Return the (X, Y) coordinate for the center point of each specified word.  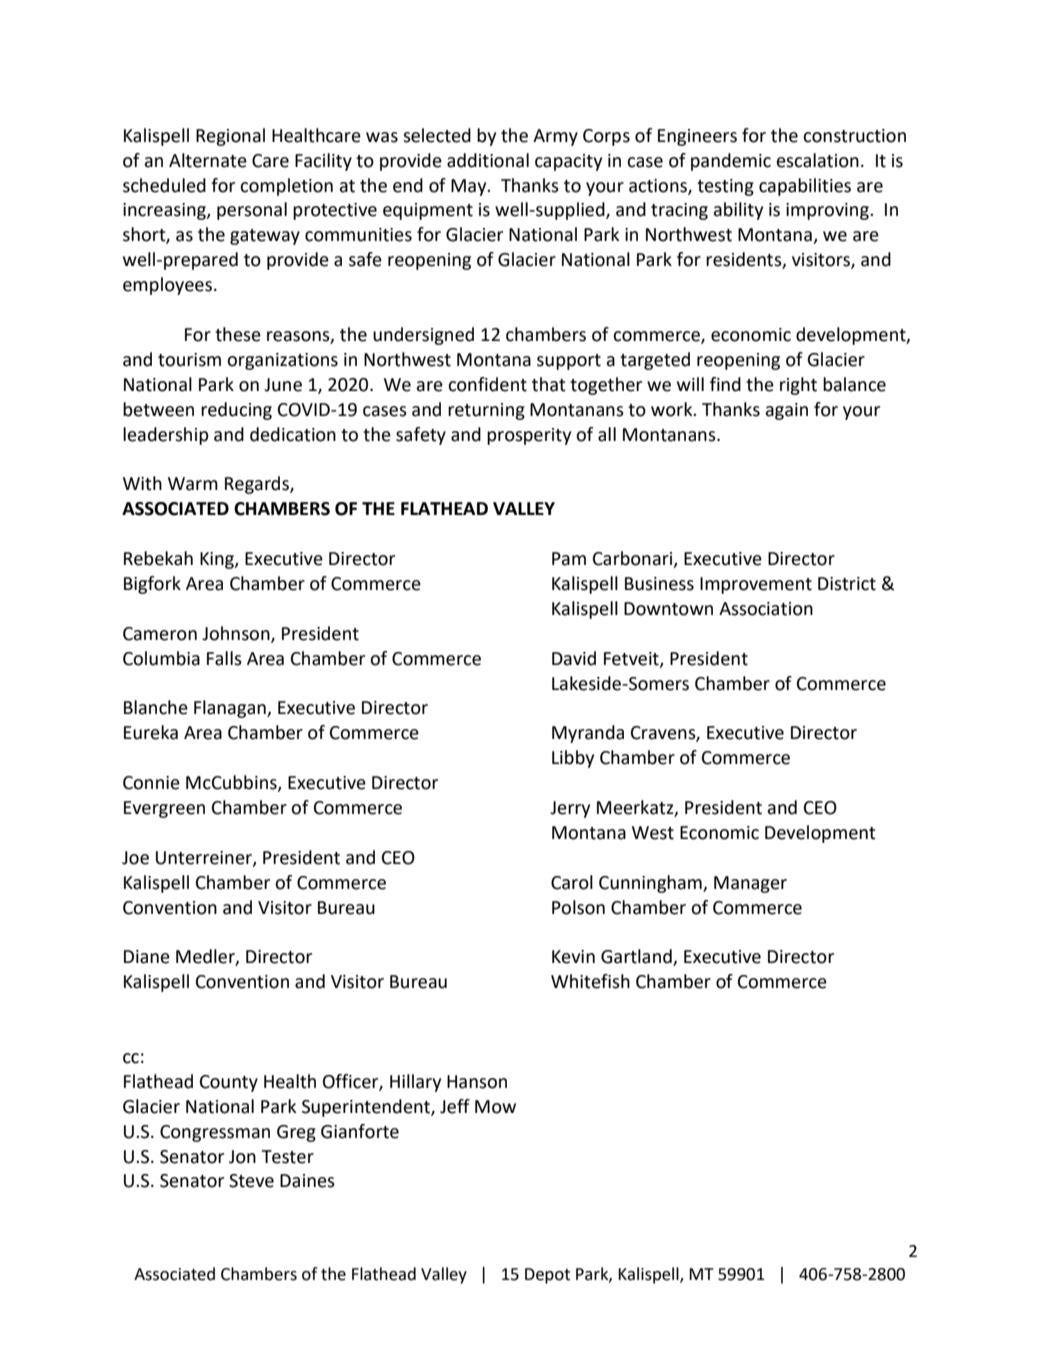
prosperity (529, 436)
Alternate (208, 160)
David (574, 658)
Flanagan (231, 709)
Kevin (573, 957)
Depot (547, 1276)
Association (766, 609)
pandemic (731, 162)
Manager (750, 884)
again (787, 411)
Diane (147, 957)
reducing (236, 411)
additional (488, 160)
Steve (251, 1181)
